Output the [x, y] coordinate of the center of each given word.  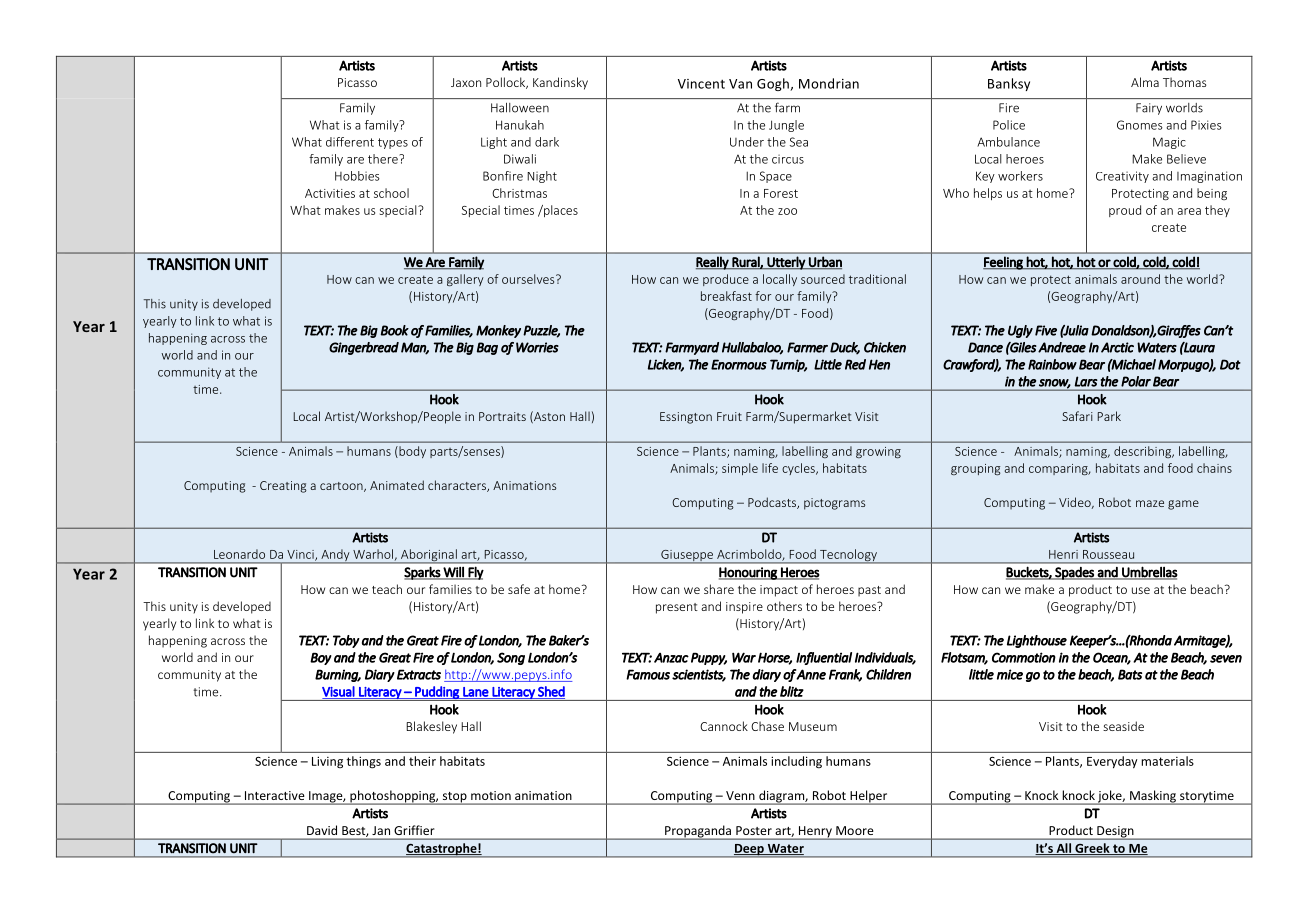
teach [387, 589]
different [350, 142]
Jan [381, 830]
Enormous [739, 364]
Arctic [1117, 347]
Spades [1074, 573]
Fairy [1149, 109]
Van [740, 84]
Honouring [749, 573]
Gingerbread [364, 348]
